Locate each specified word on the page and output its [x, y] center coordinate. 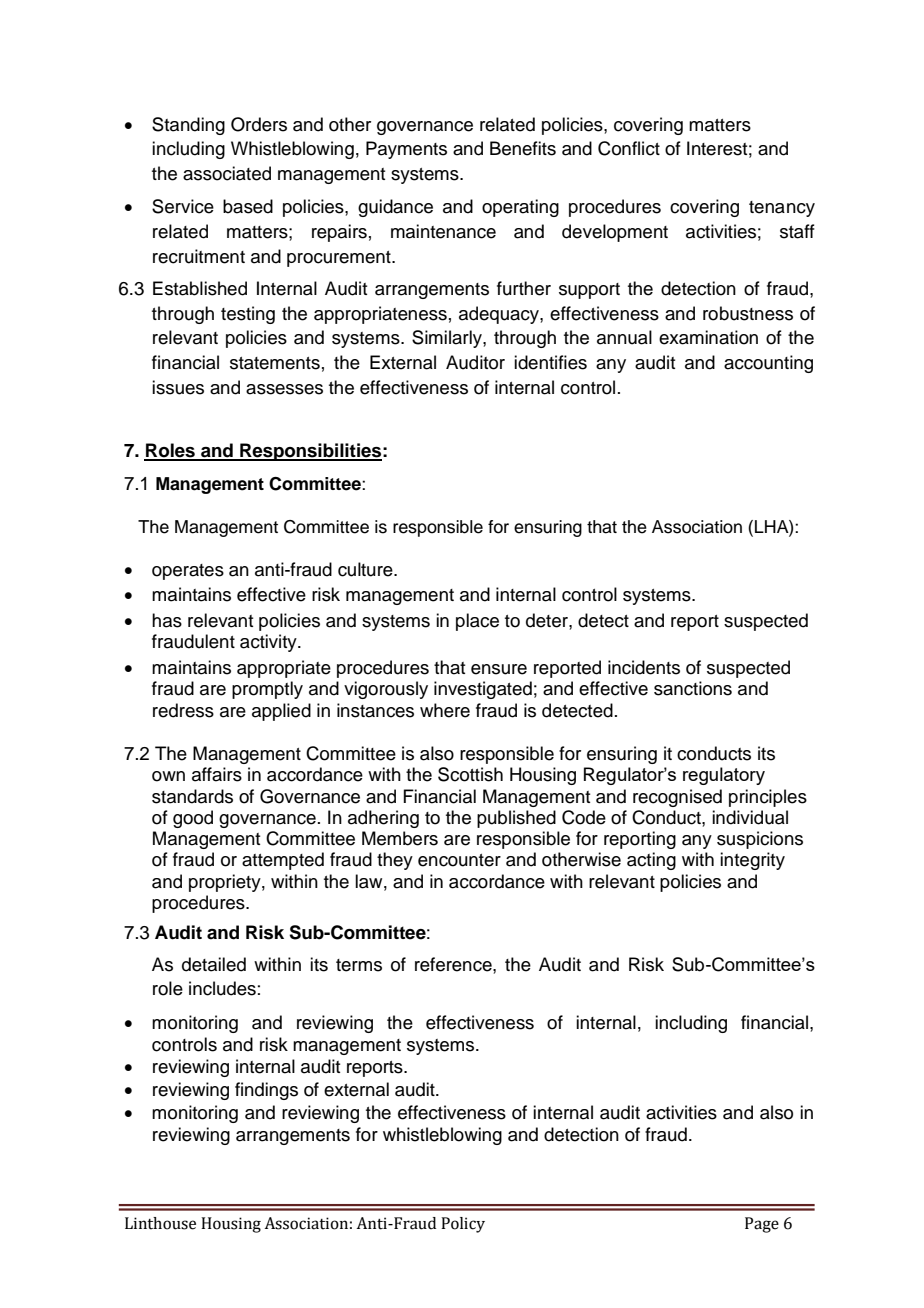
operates [188, 572]
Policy [463, 1225]
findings [266, 1091]
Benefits [523, 148]
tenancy [782, 209]
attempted [283, 861]
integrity [752, 861]
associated [227, 173]
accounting [768, 364]
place [477, 622]
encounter [459, 860]
